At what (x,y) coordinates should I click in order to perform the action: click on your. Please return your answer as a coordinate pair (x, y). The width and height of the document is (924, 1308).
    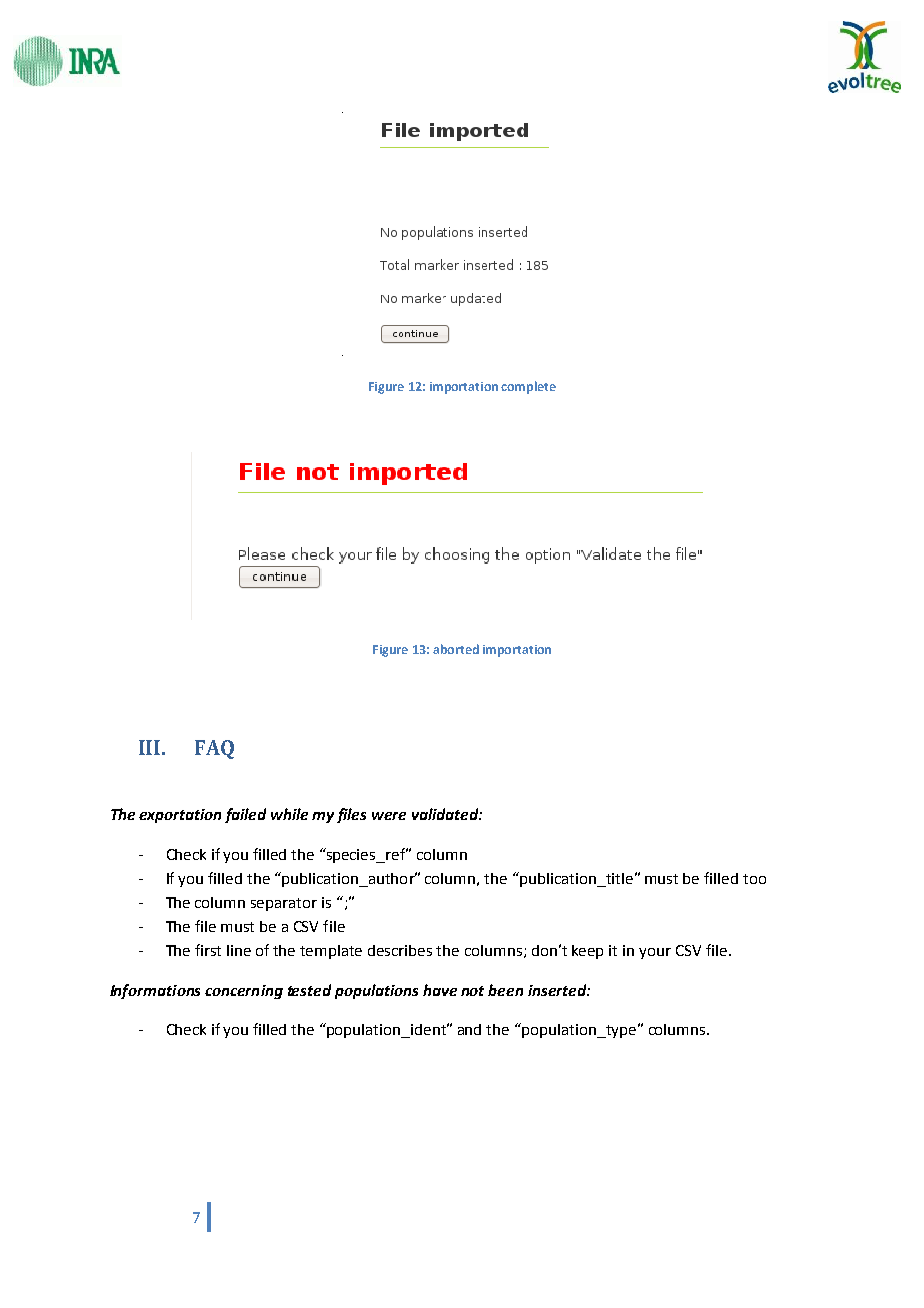
    Looking at the image, I should click on (655, 953).
